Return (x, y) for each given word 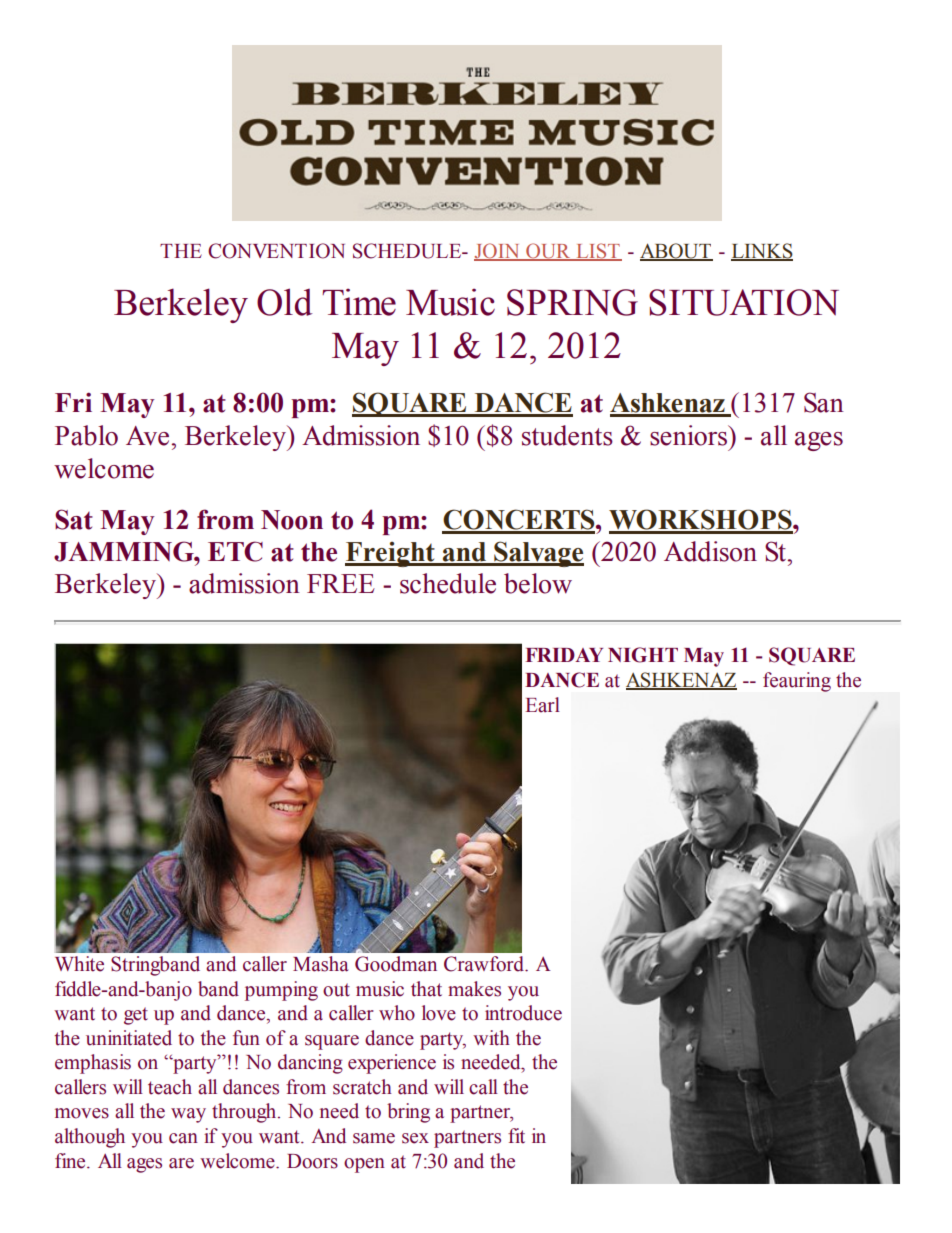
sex (415, 1138)
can (183, 1138)
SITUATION (744, 302)
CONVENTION (276, 251)
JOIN (498, 252)
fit (516, 1136)
